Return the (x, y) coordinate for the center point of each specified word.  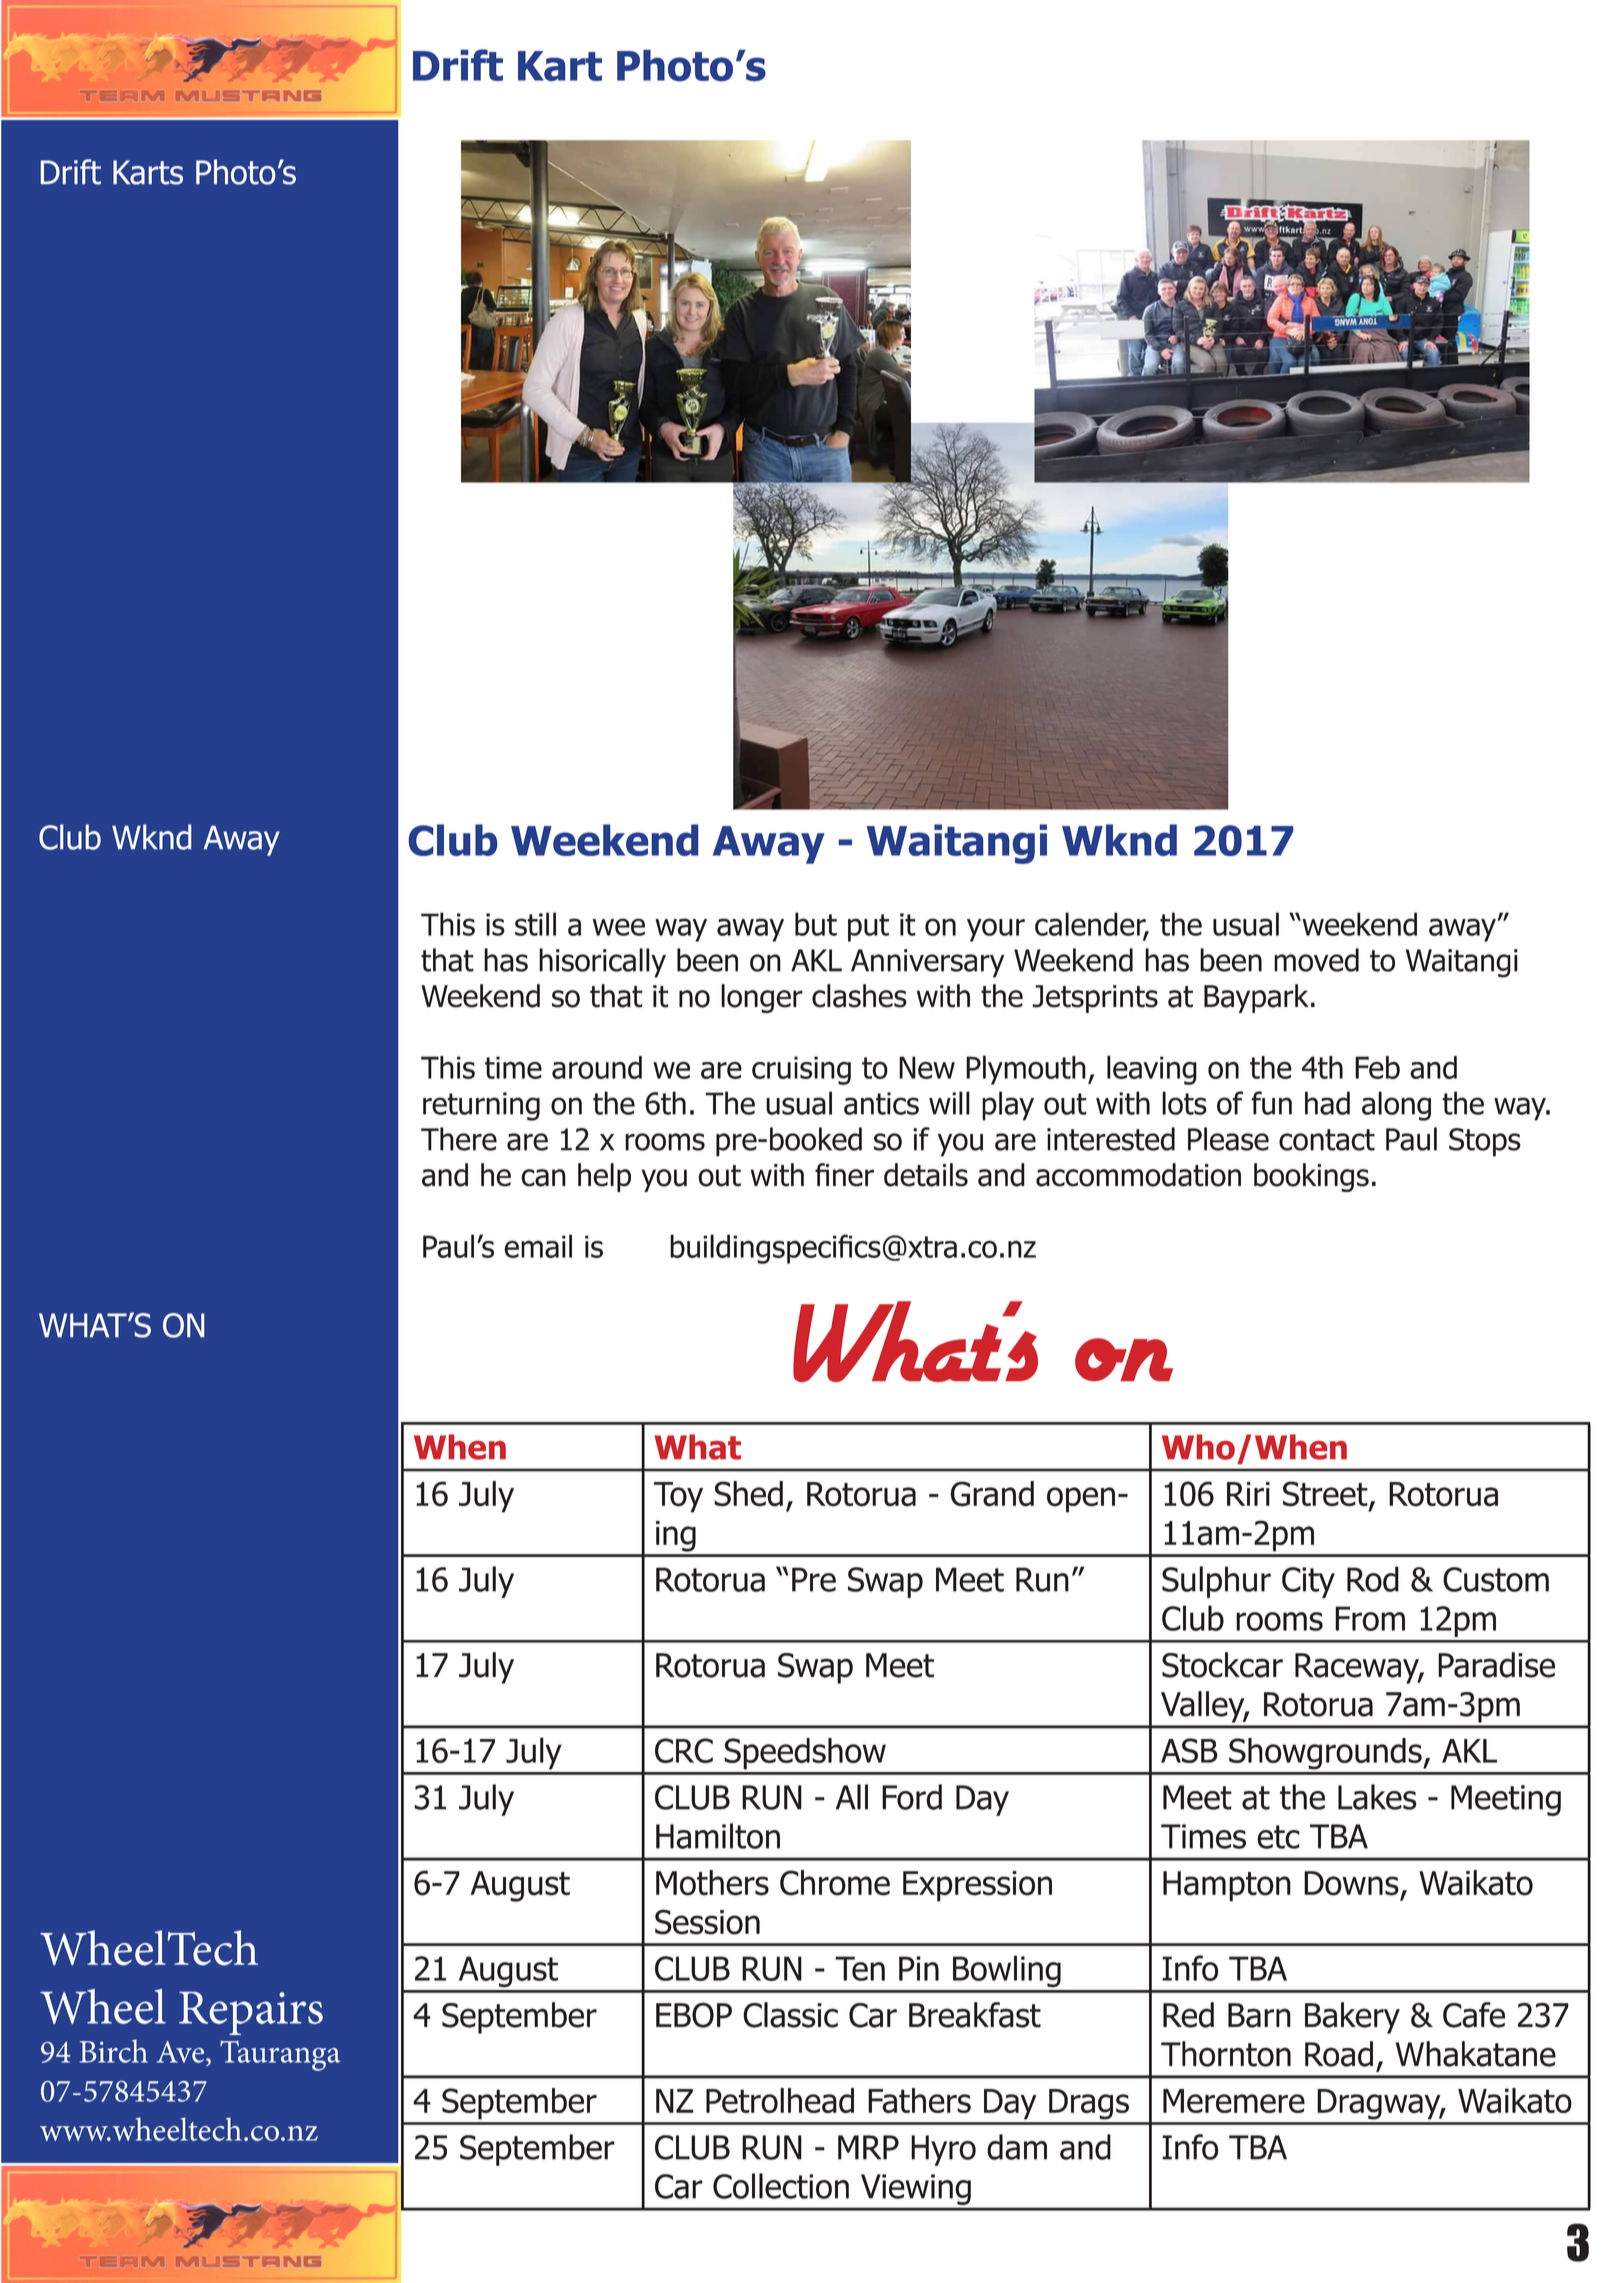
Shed (748, 1494)
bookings (1311, 1177)
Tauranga (280, 2055)
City (1308, 1582)
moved (1316, 960)
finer (844, 1175)
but (816, 924)
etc (1278, 1837)
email (538, 1246)
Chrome (835, 1883)
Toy (678, 1497)
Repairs (251, 2013)
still (535, 924)
